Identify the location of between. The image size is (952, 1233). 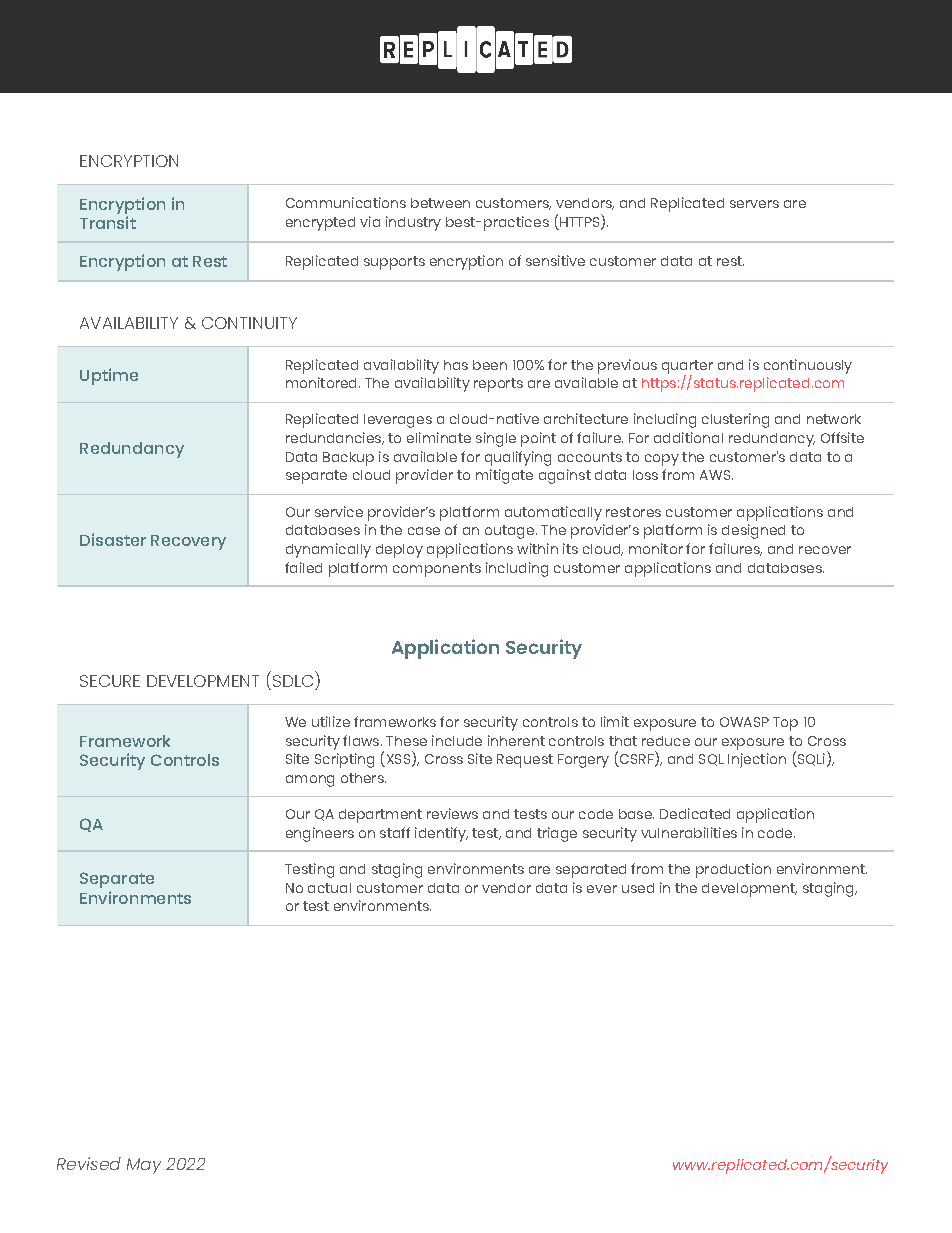
(440, 203).
